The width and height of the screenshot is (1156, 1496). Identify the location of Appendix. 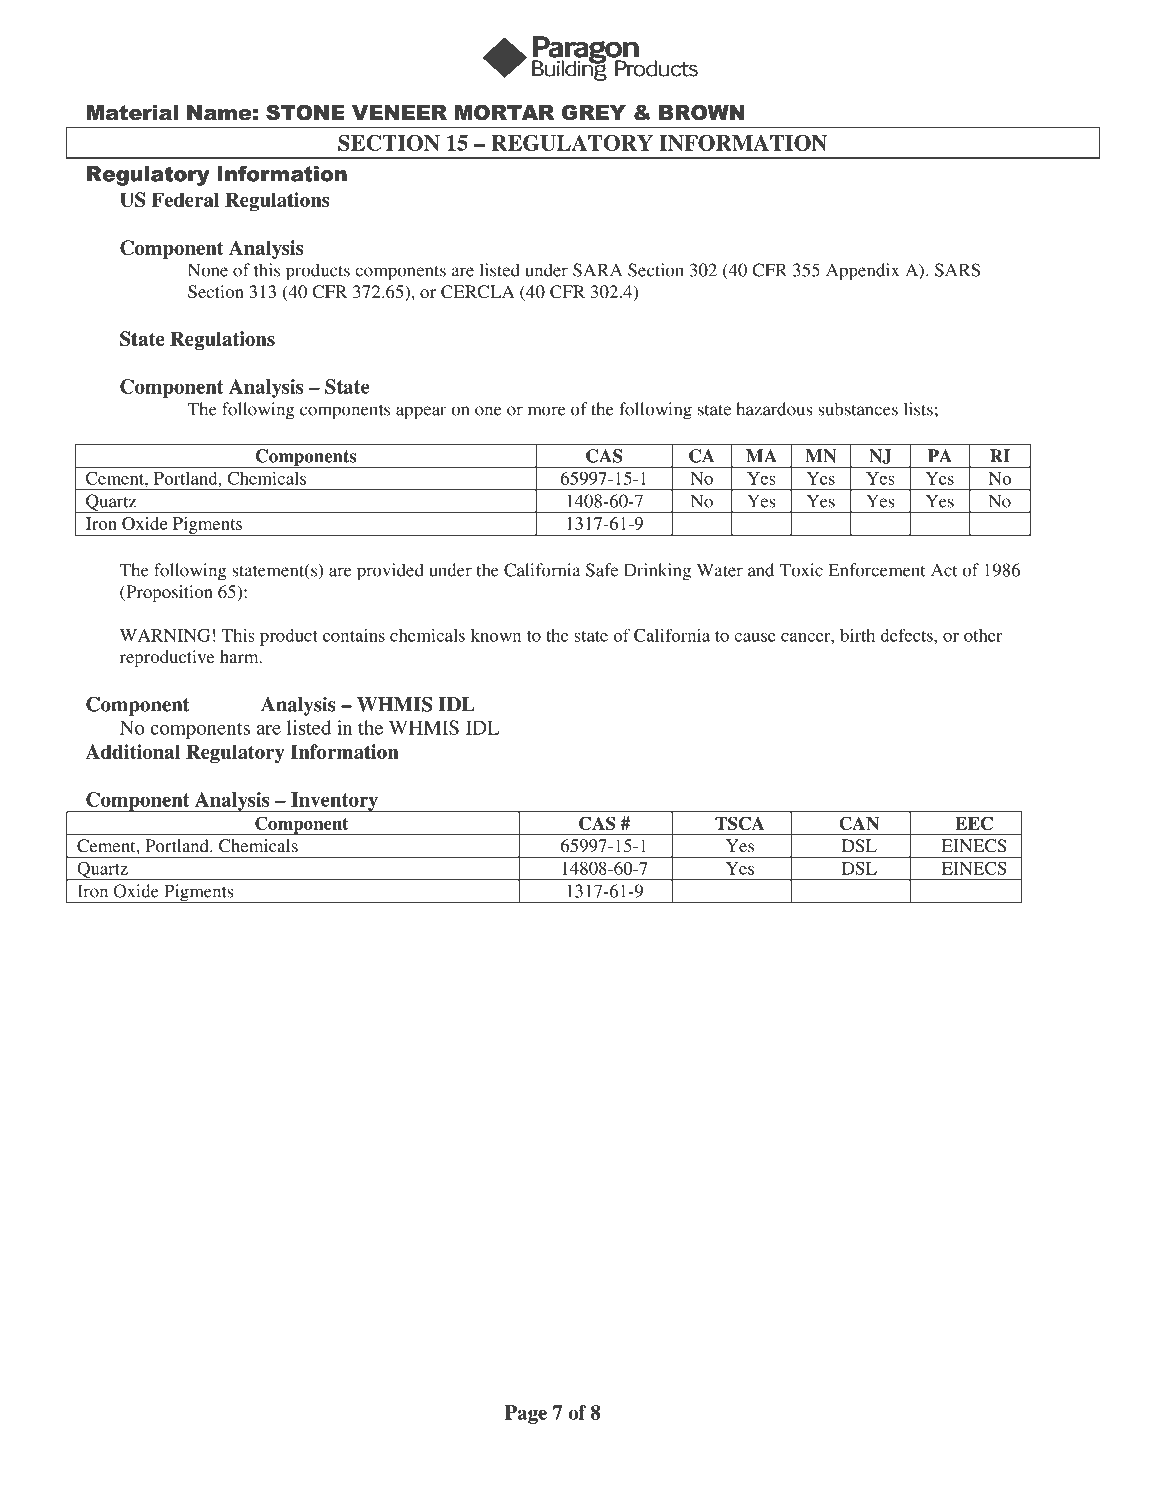
(862, 272).
